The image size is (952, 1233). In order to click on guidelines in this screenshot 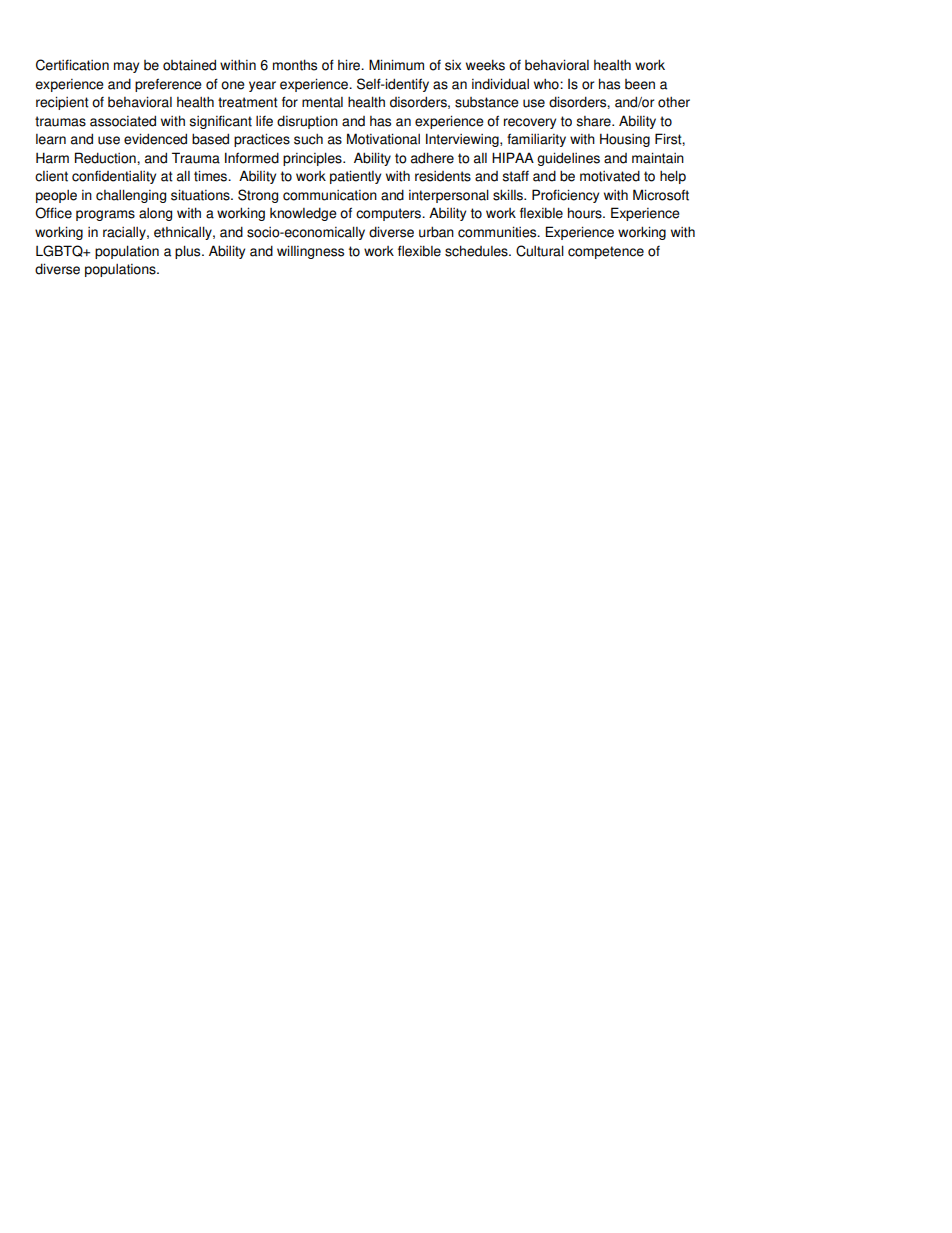, I will do `click(568, 159)`.
